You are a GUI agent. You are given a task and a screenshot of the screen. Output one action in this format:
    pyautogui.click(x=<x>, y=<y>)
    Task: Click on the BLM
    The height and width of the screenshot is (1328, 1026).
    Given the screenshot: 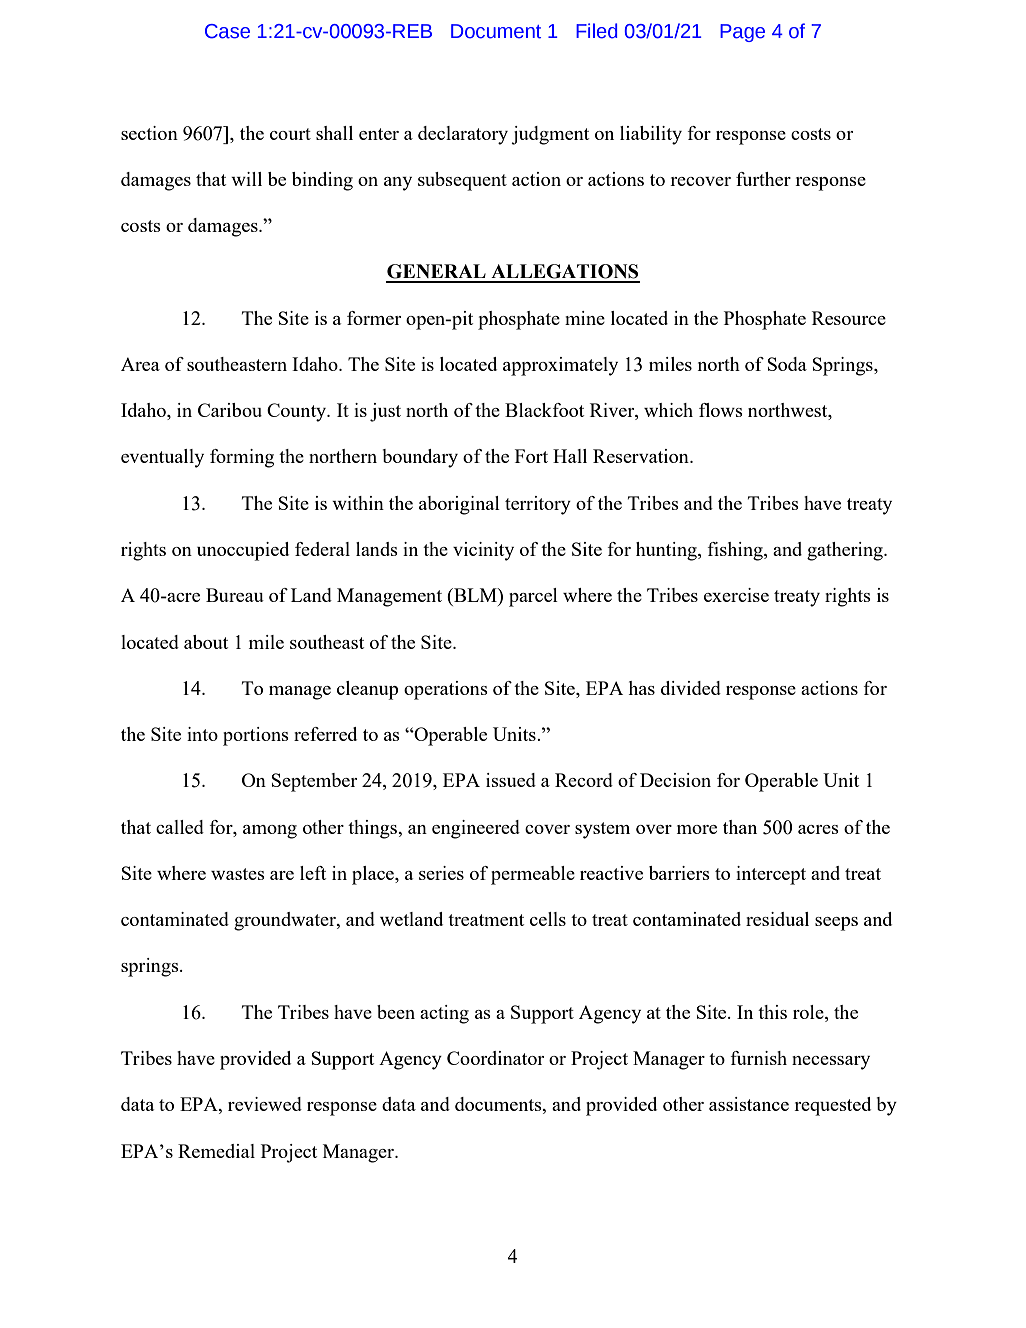 What is the action you would take?
    pyautogui.click(x=475, y=595)
